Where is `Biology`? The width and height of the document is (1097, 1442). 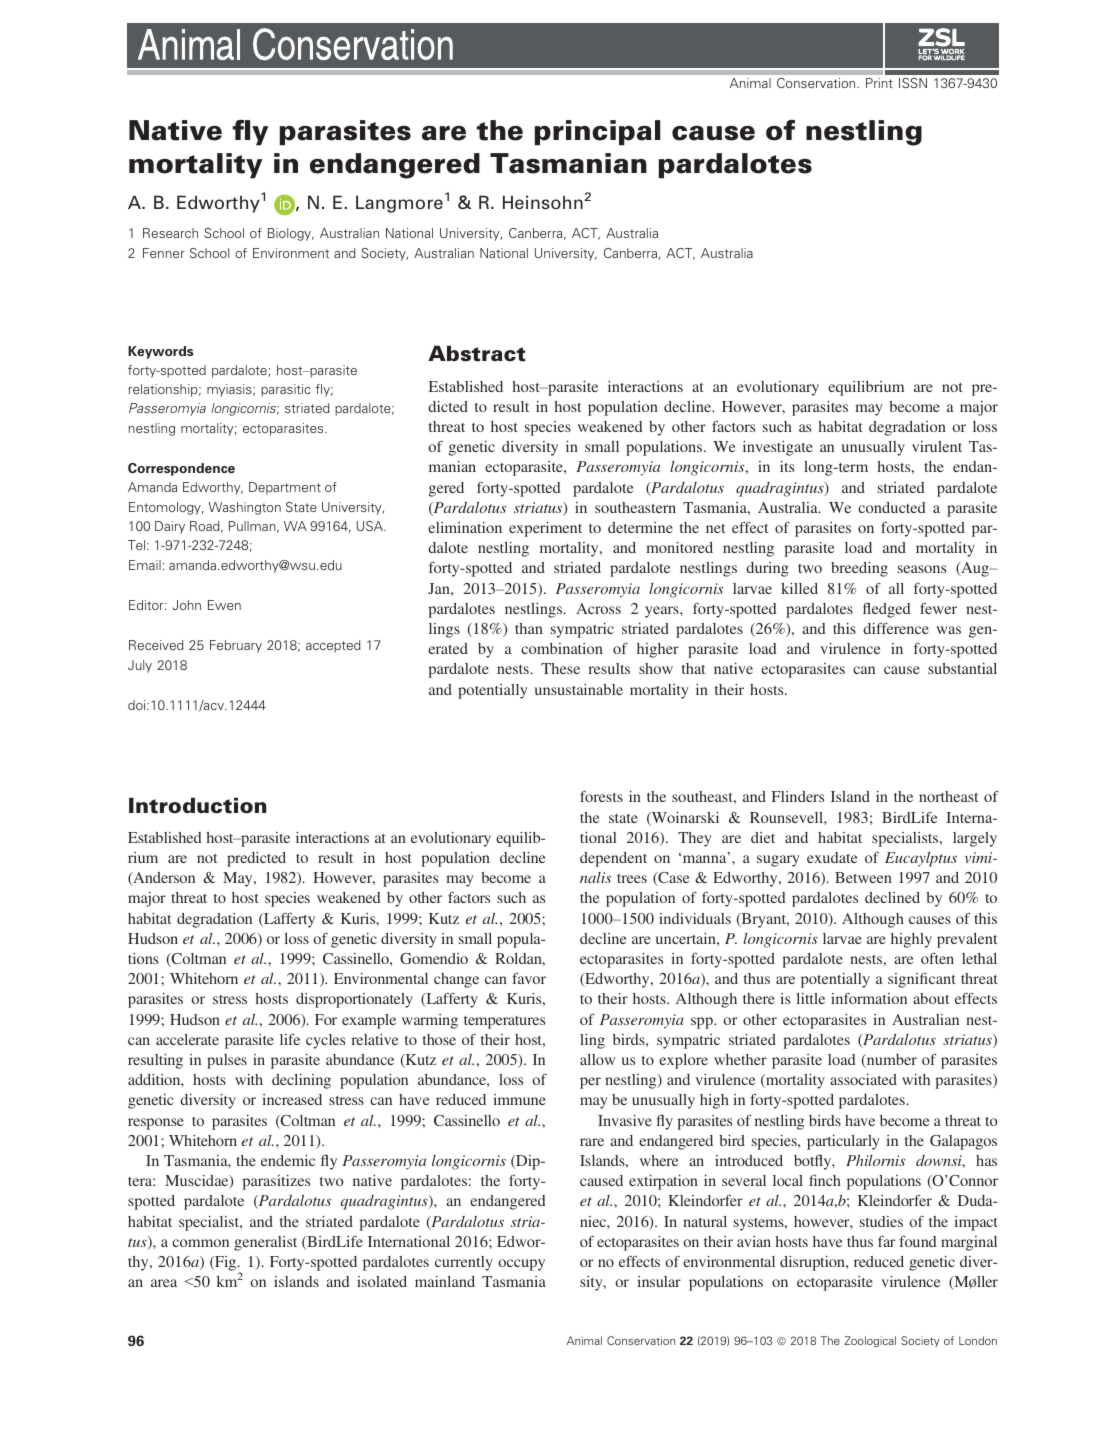 Biology is located at coordinates (291, 234).
